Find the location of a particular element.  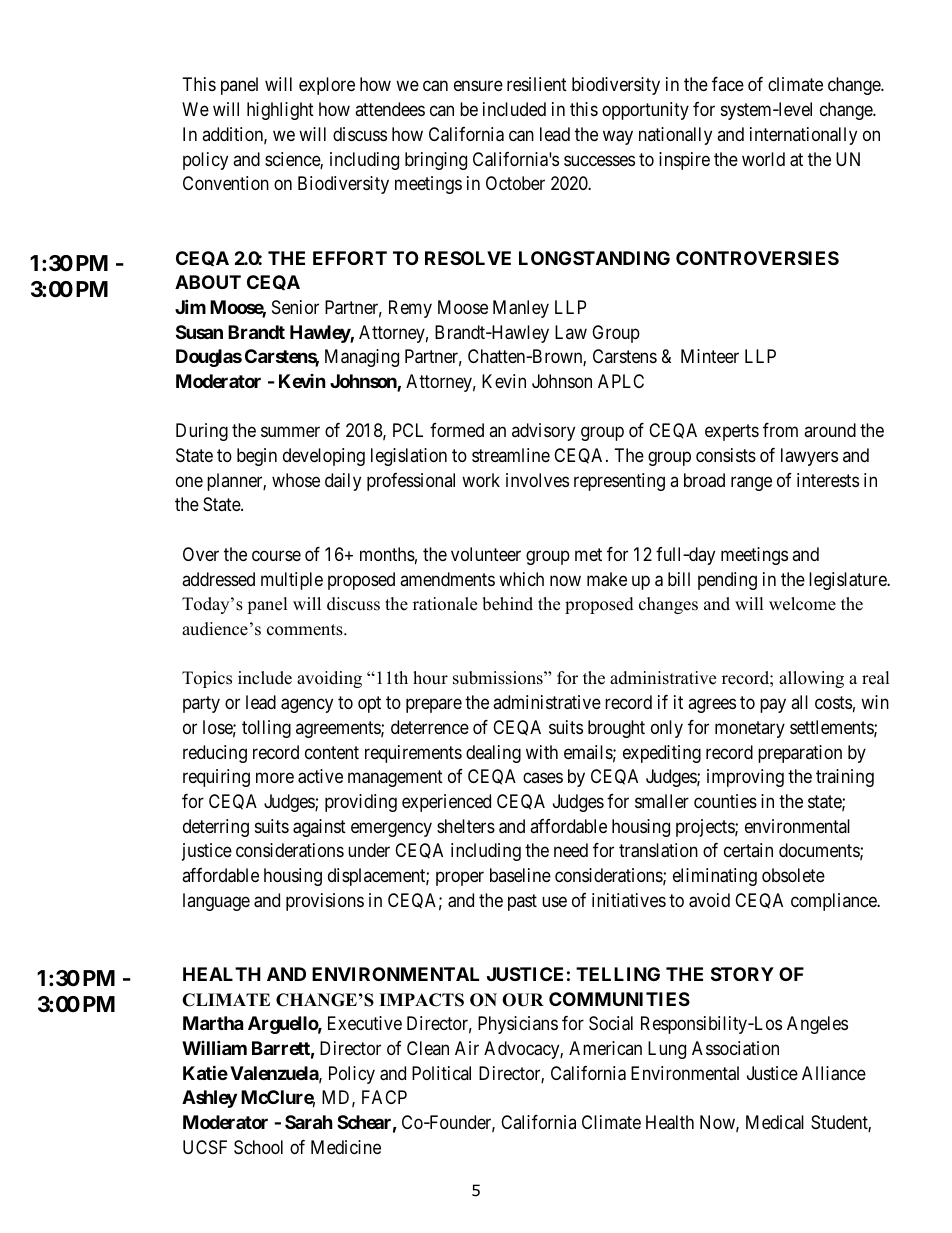

highlight is located at coordinates (280, 111).
